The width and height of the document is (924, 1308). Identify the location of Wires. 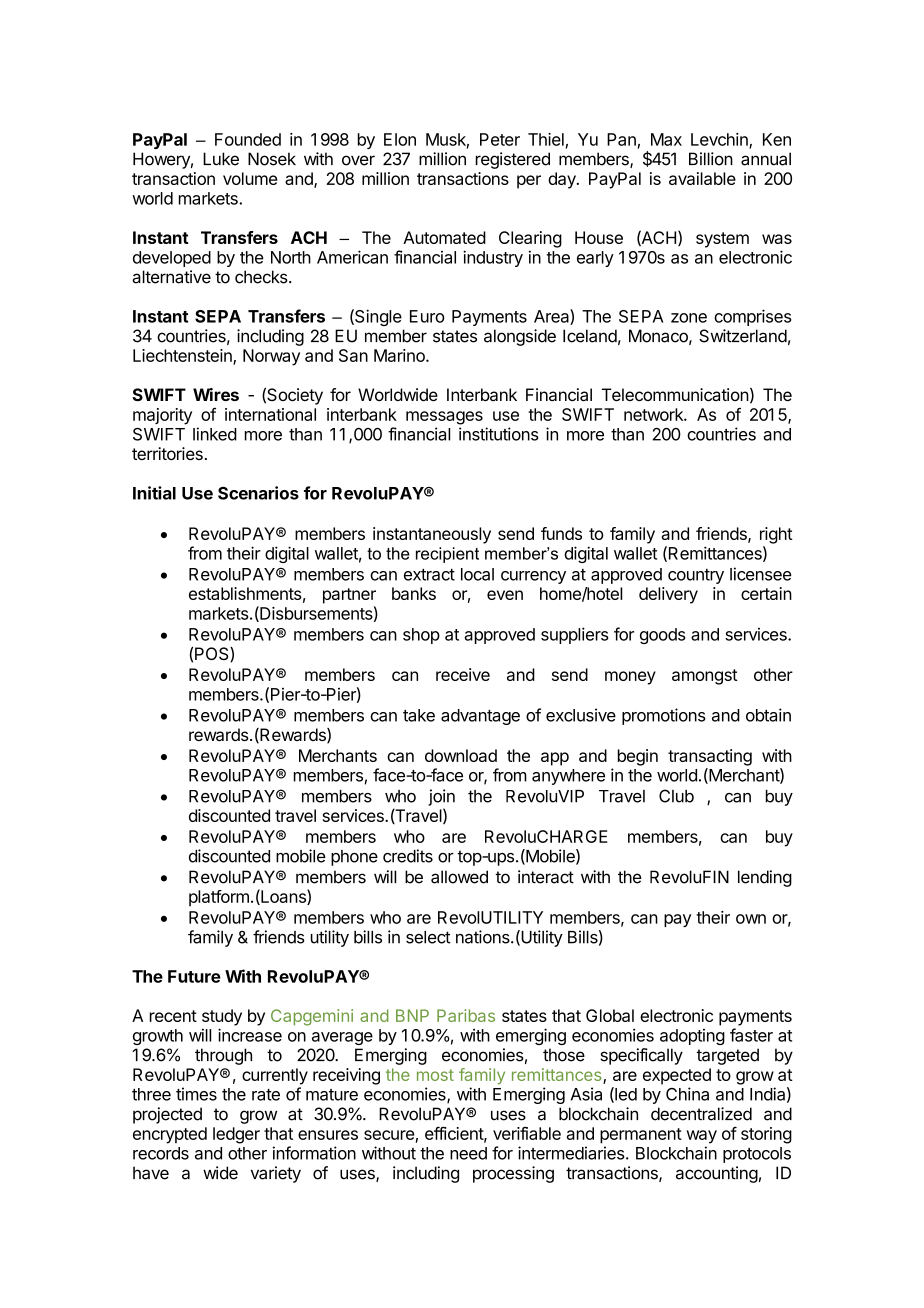
(216, 394).
